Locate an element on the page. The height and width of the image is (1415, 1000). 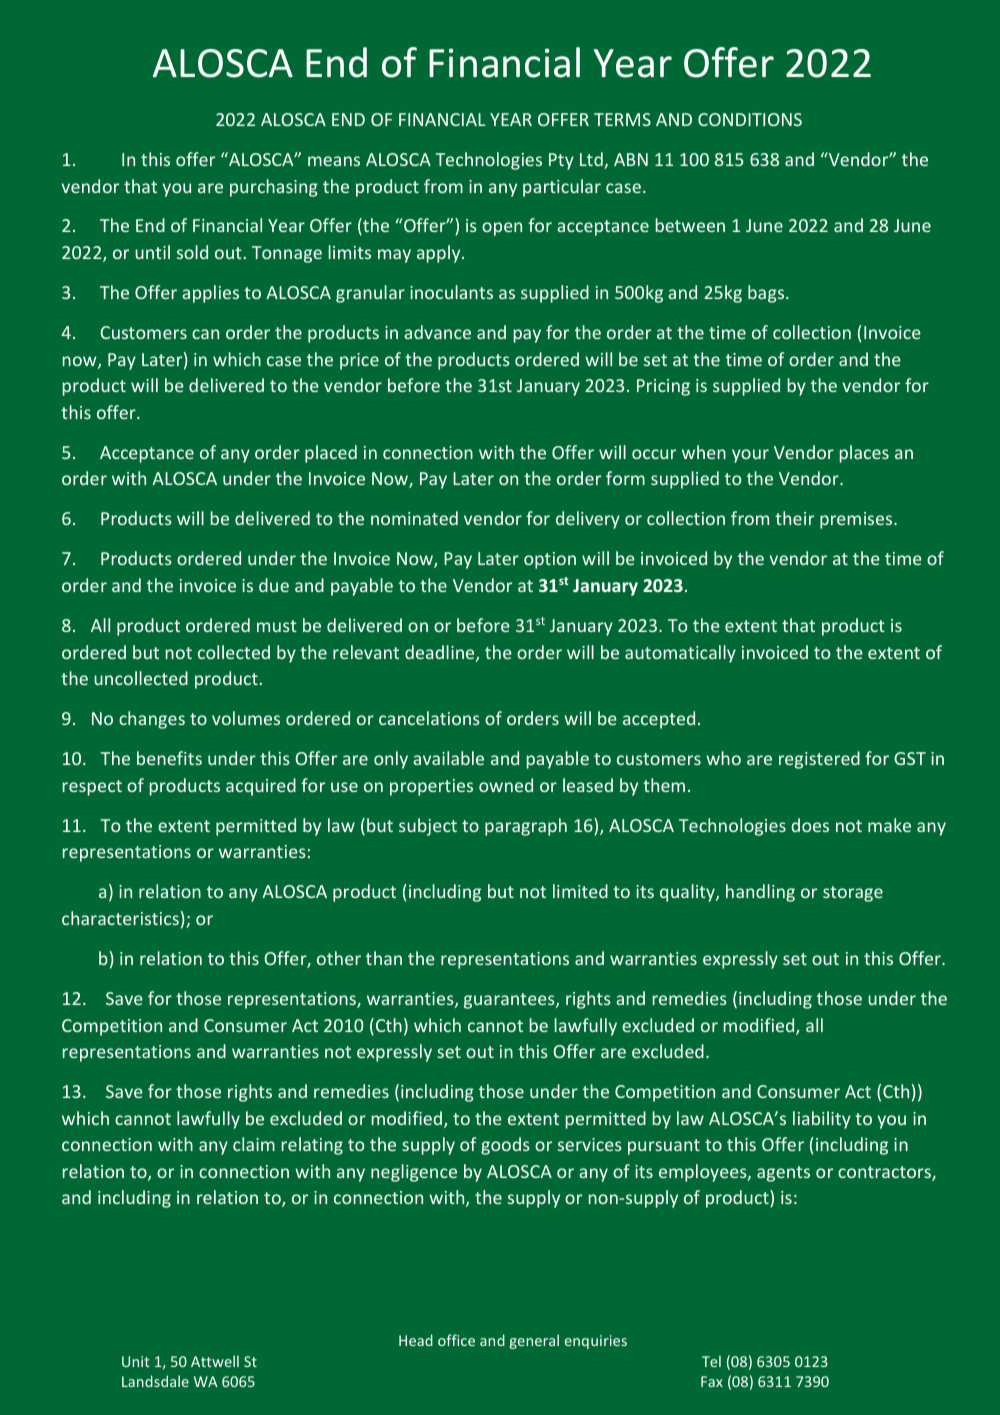
Pty is located at coordinates (561, 161).
